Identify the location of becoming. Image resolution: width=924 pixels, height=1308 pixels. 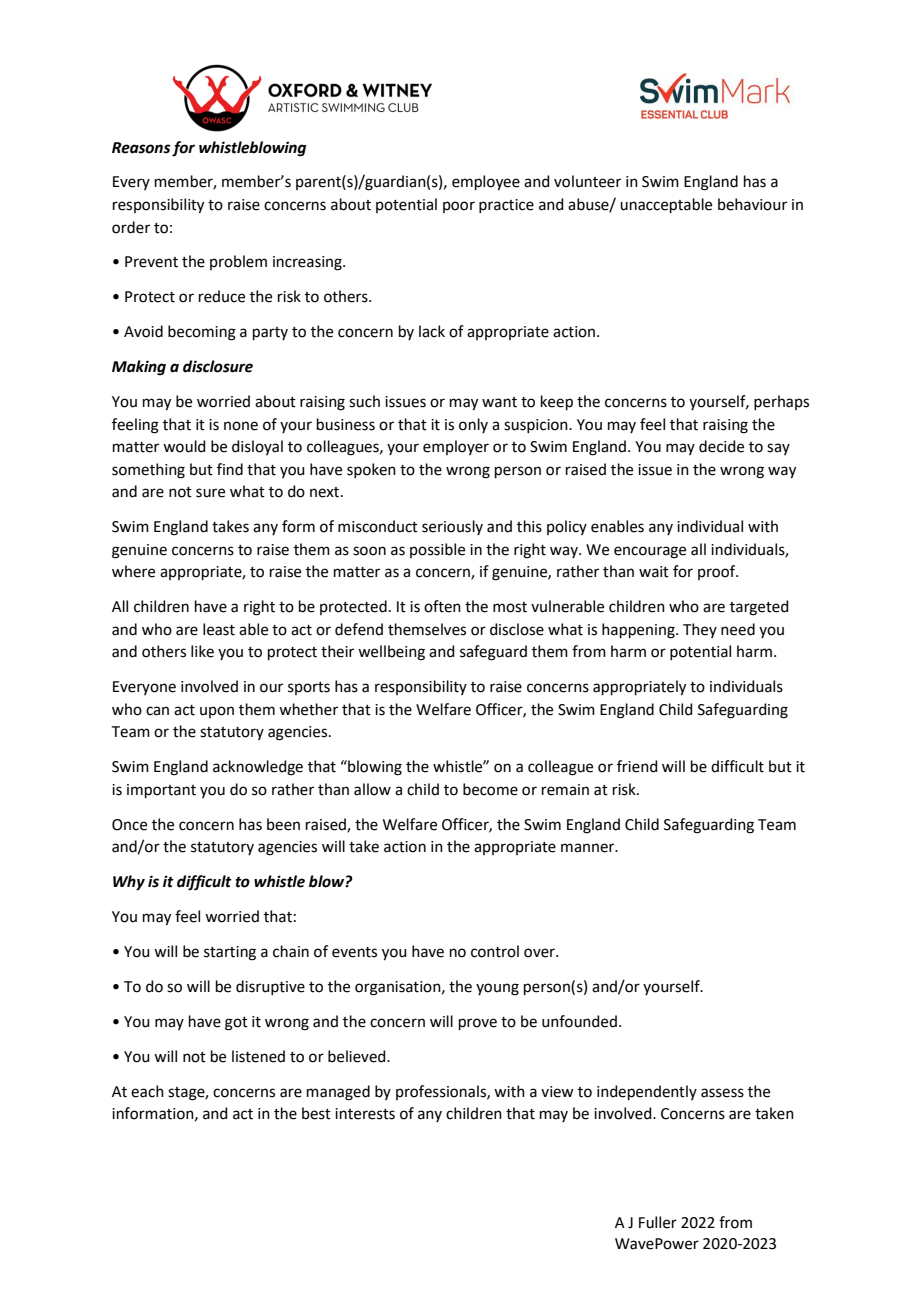
(202, 333).
